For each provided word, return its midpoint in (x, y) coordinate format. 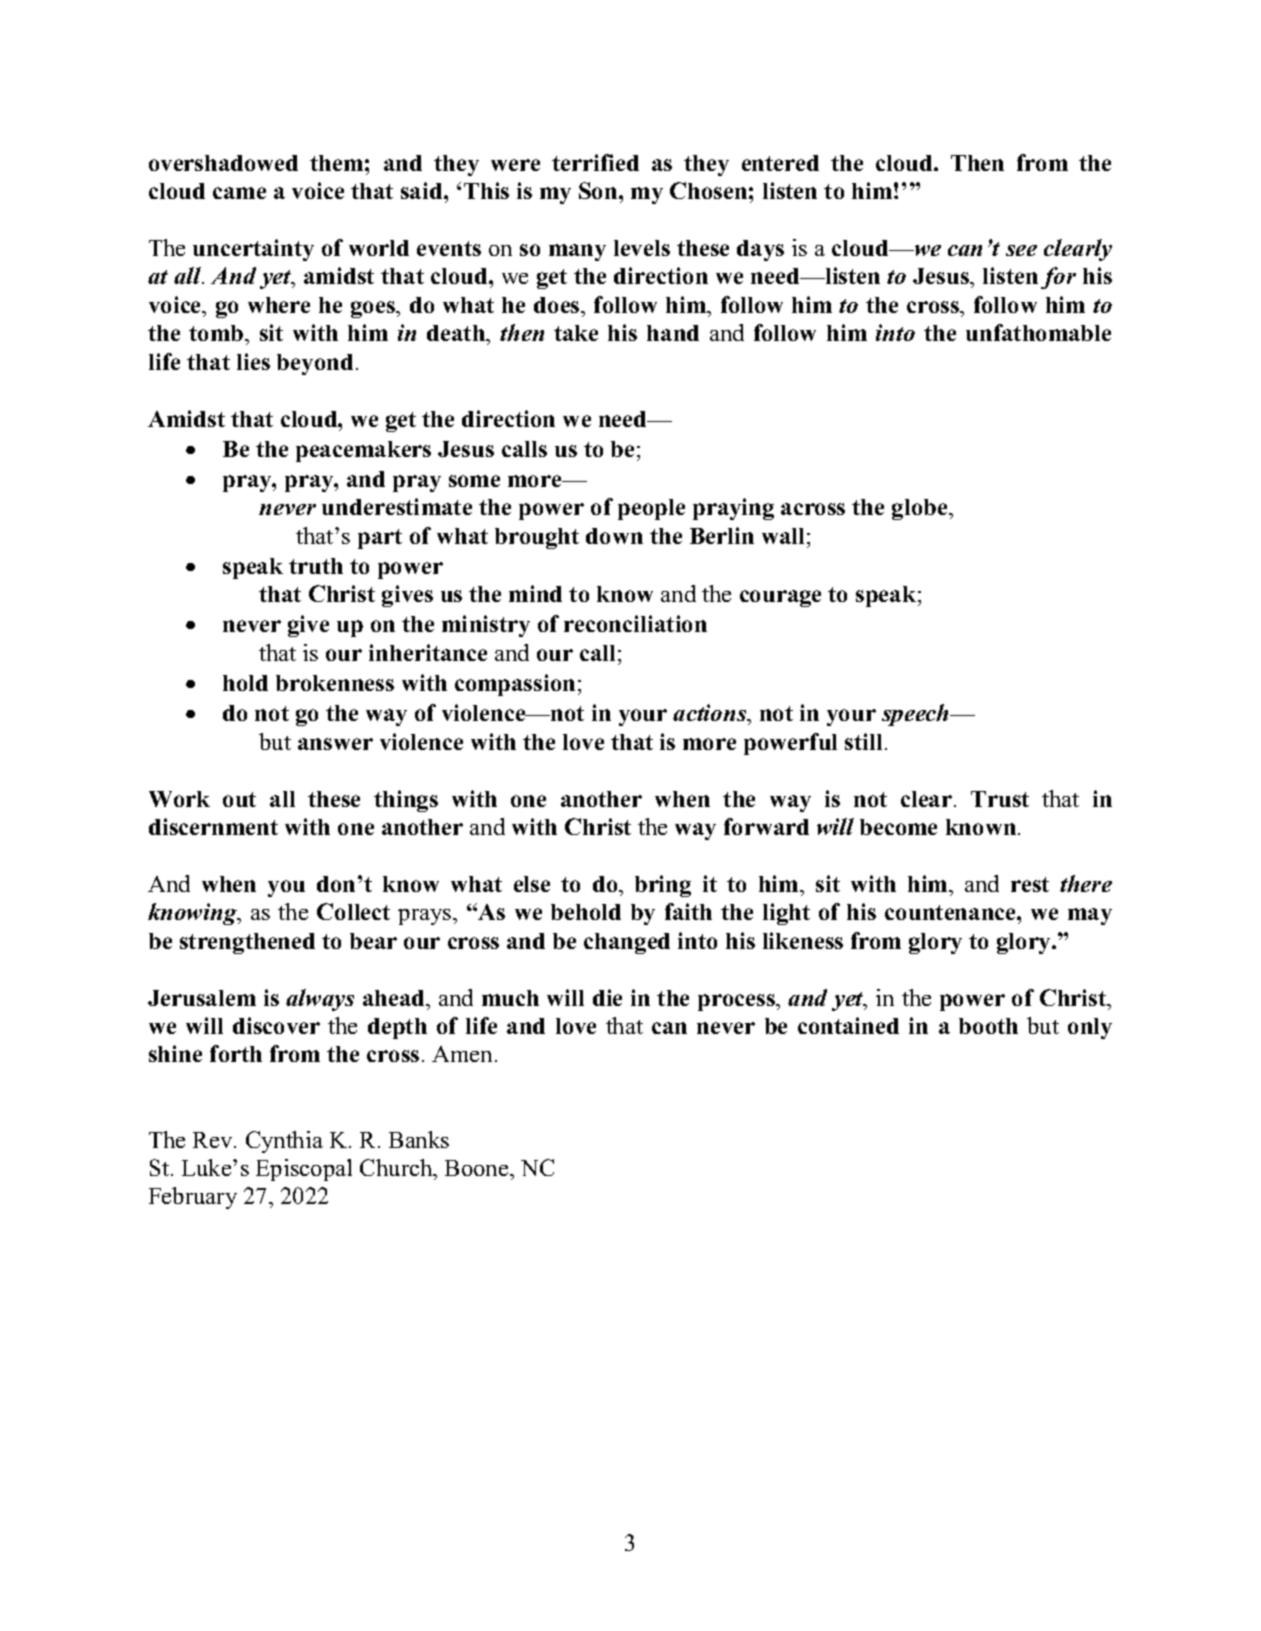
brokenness (335, 683)
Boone (478, 1168)
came (239, 193)
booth (988, 1026)
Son (599, 190)
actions (711, 714)
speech (917, 715)
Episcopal (304, 1170)
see (1021, 250)
